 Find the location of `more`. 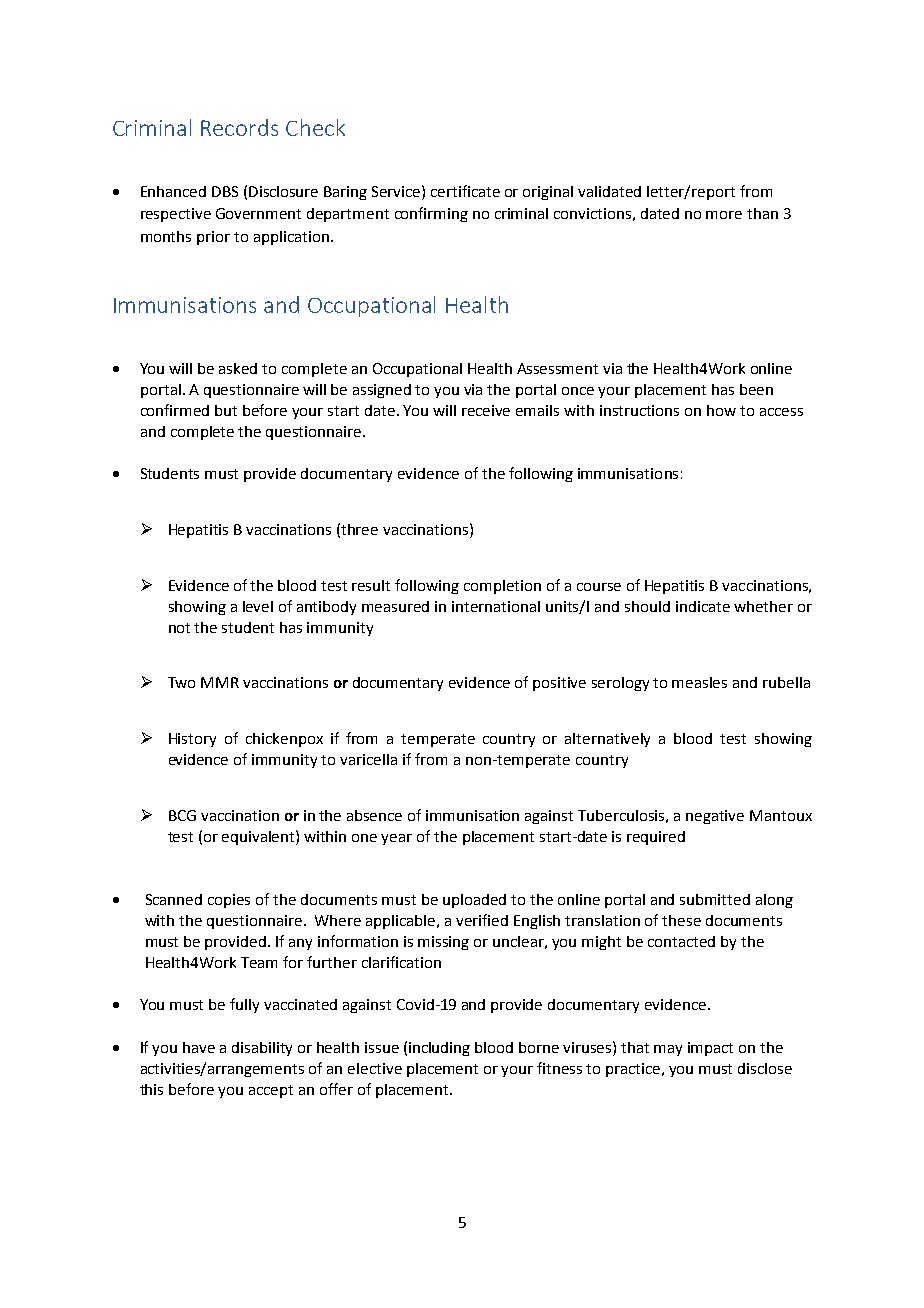

more is located at coordinates (724, 215).
